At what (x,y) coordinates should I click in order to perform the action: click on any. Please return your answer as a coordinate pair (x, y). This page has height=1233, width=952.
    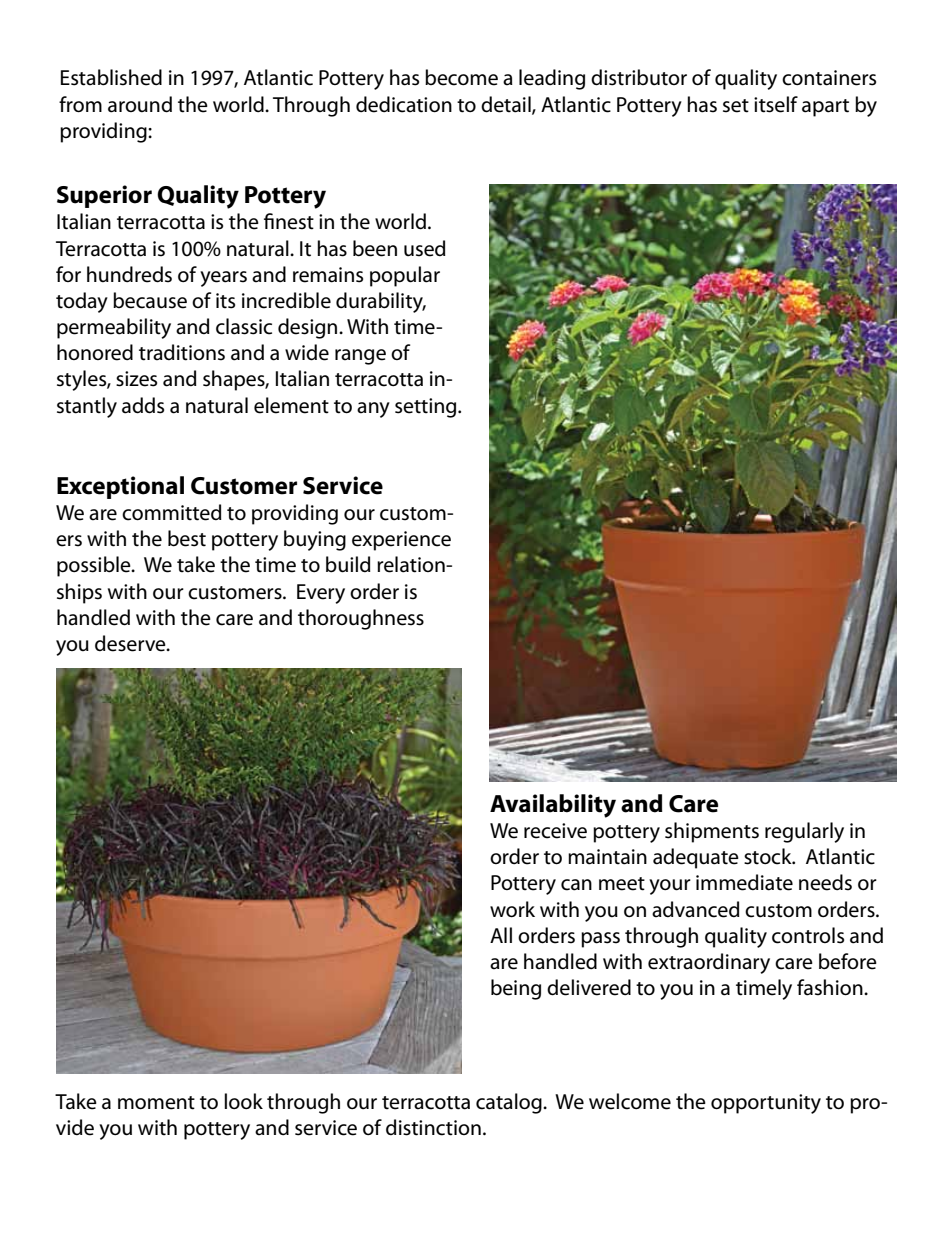
    Looking at the image, I should click on (373, 410).
